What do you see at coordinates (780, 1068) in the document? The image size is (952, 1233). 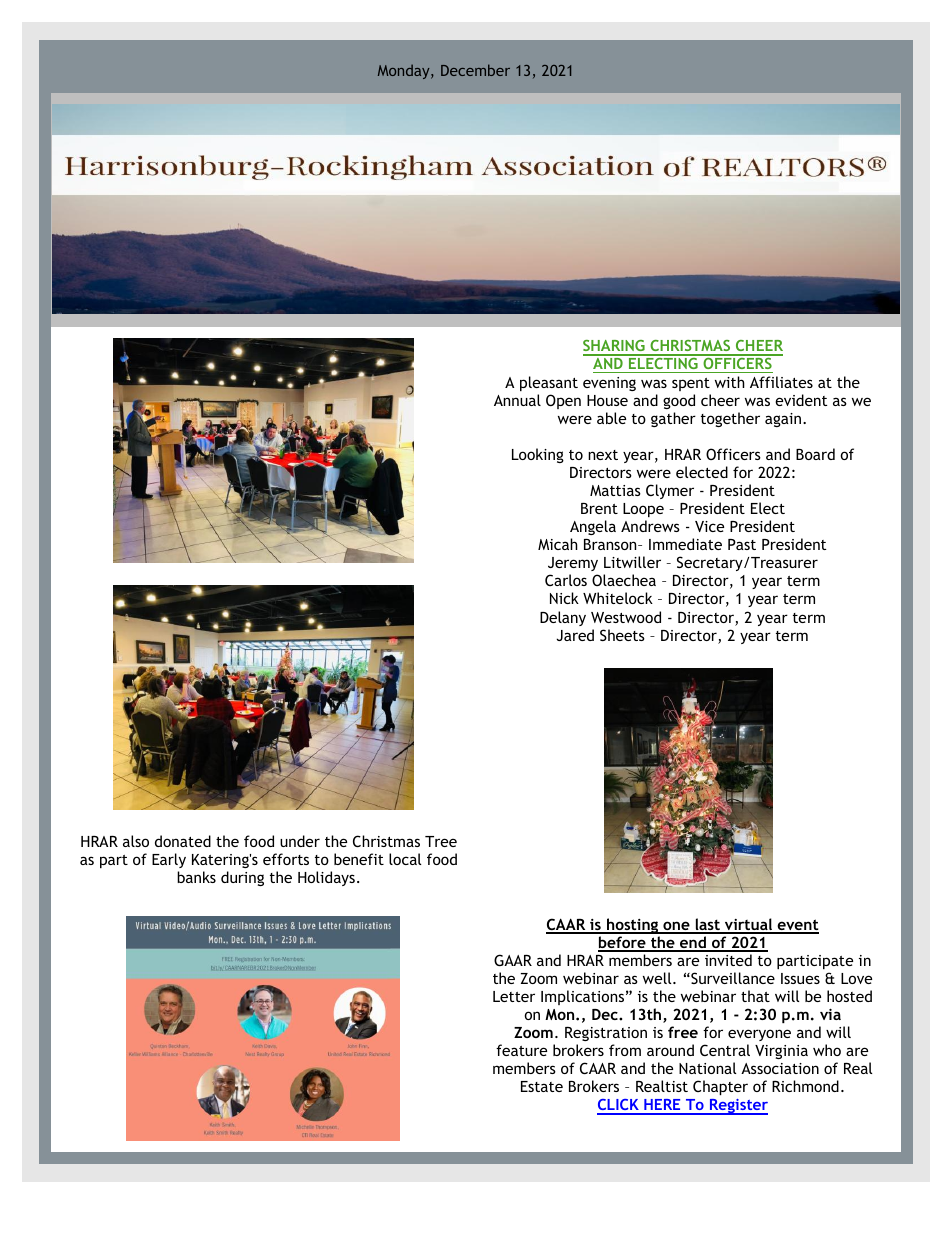 I see `Association` at bounding box center [780, 1068].
